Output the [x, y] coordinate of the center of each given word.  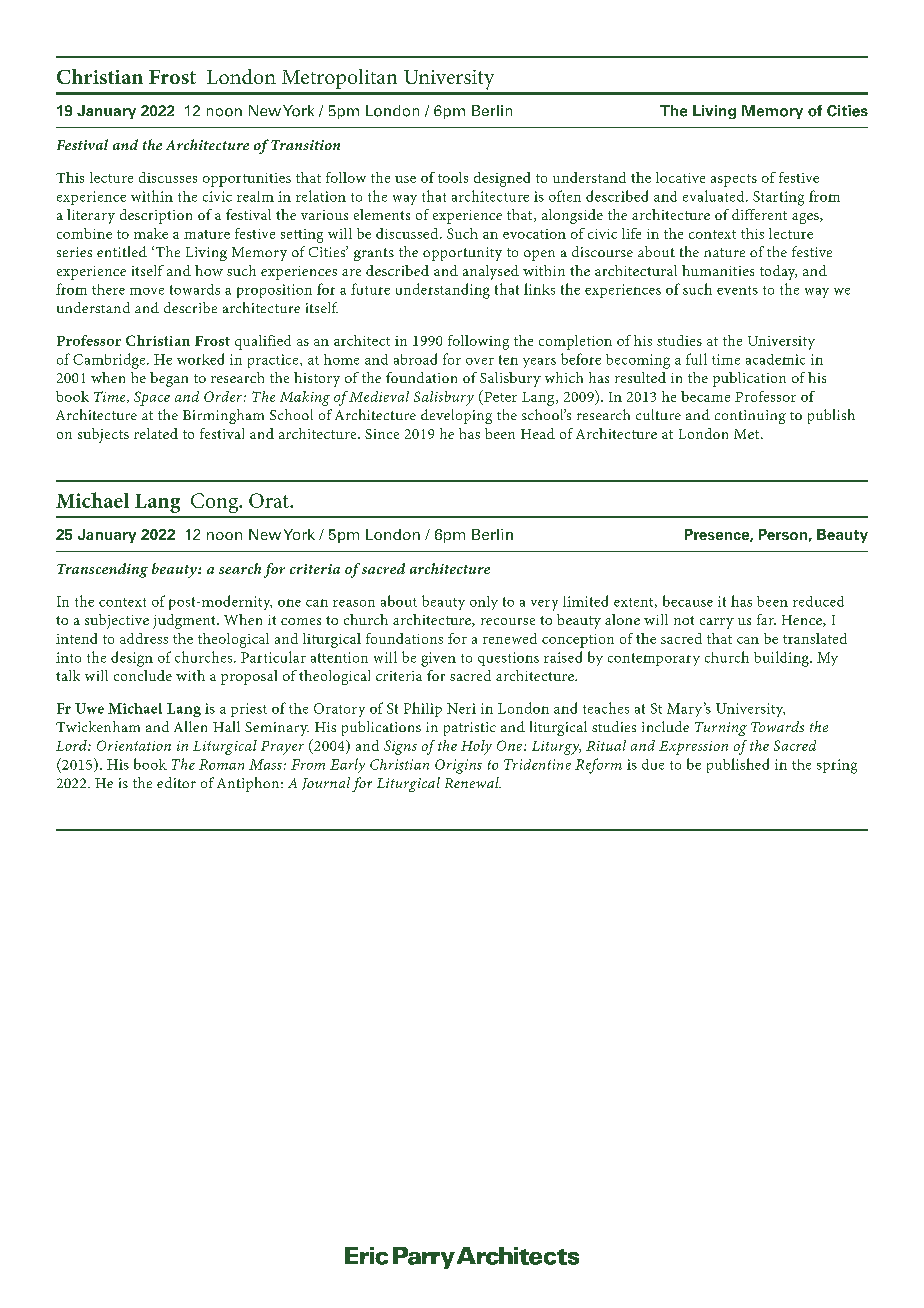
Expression [693, 748]
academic [775, 359]
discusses [168, 177]
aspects [734, 180]
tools [453, 177]
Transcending [102, 570]
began [169, 379]
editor [176, 782]
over [480, 361]
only [484, 603]
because [688, 601]
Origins [458, 766]
